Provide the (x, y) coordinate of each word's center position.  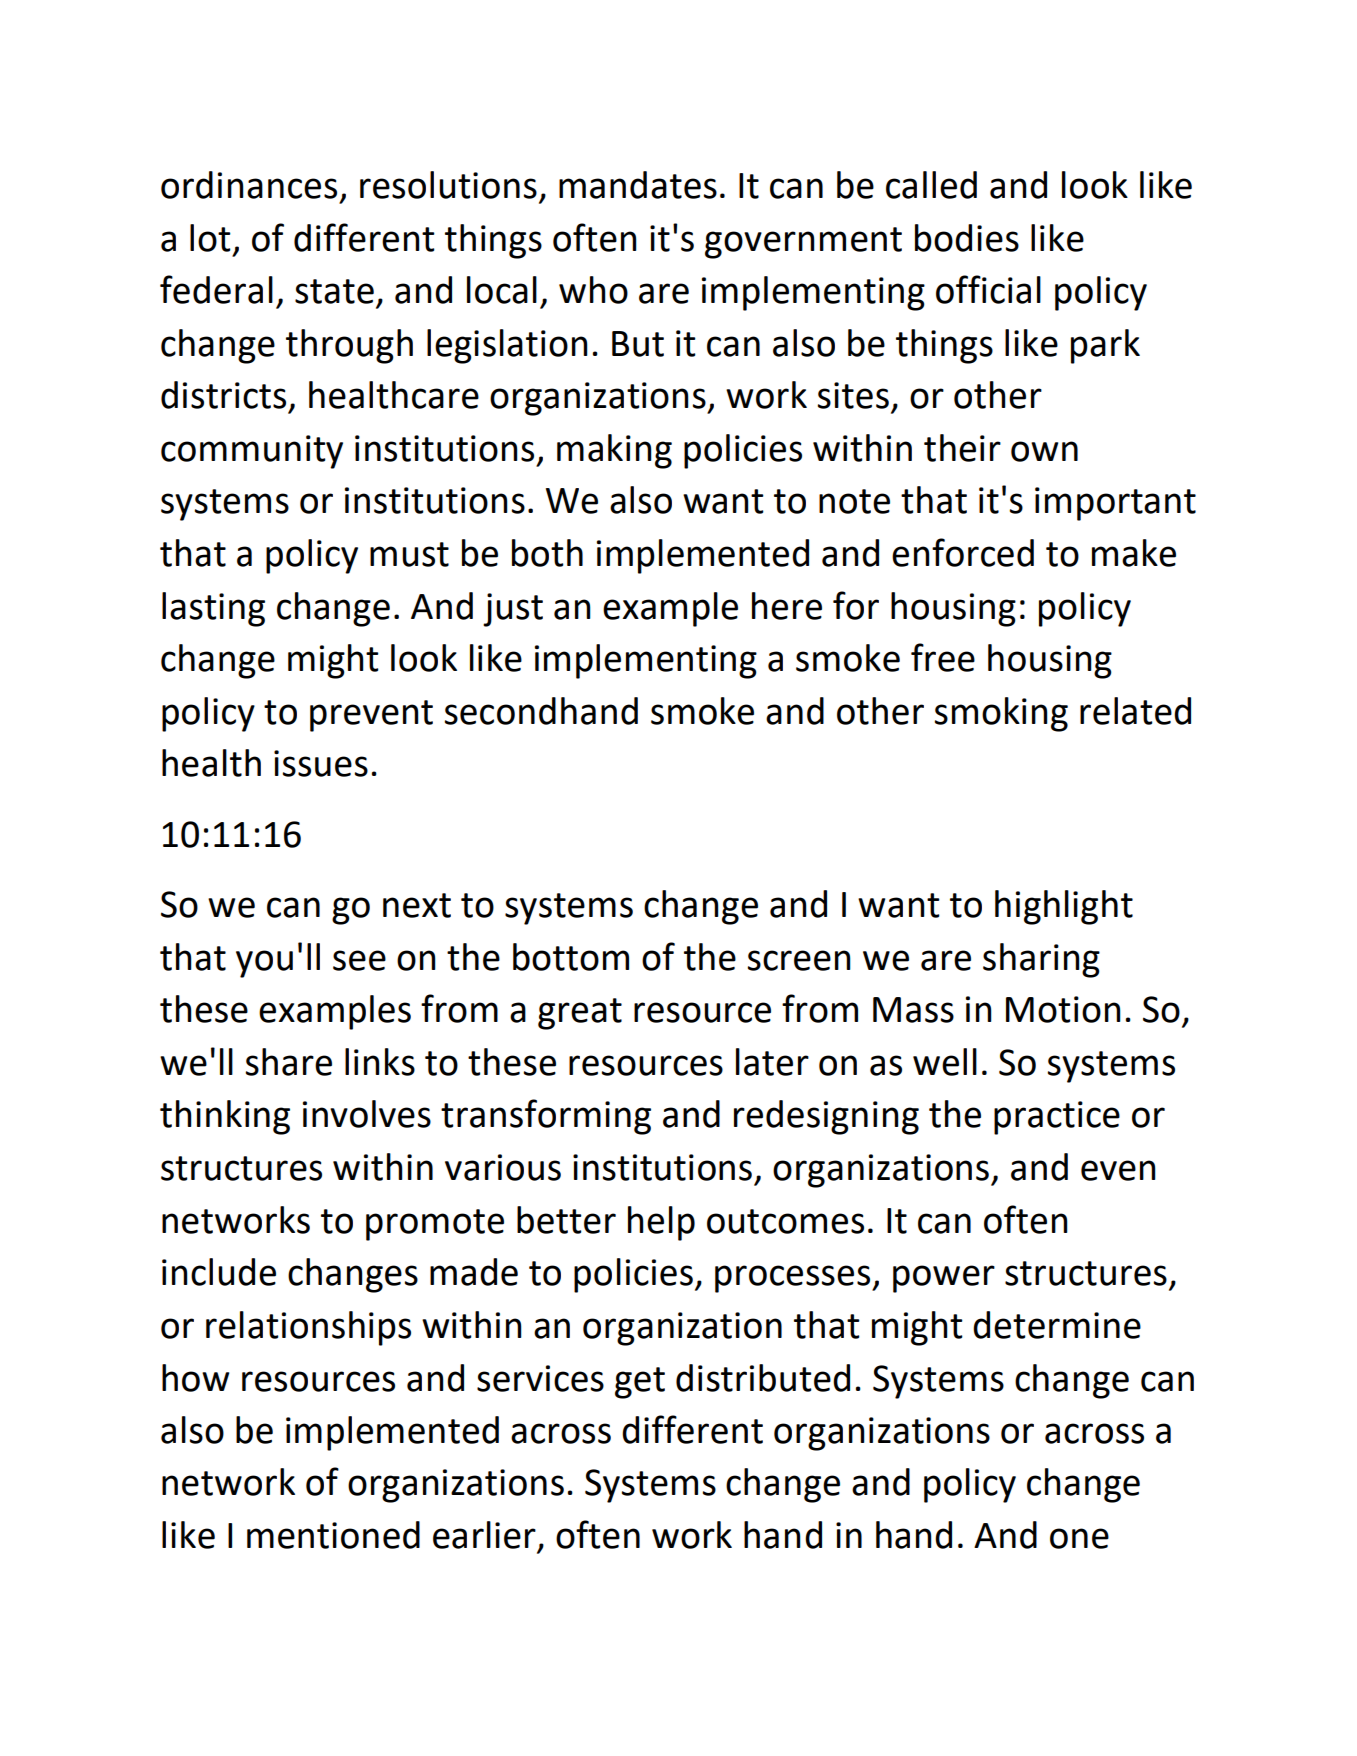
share (288, 1062)
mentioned (333, 1535)
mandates (638, 185)
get (640, 1383)
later (772, 1062)
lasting (213, 609)
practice (1057, 1118)
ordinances (249, 185)
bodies (967, 238)
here (787, 606)
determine (1057, 1325)
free (943, 657)
